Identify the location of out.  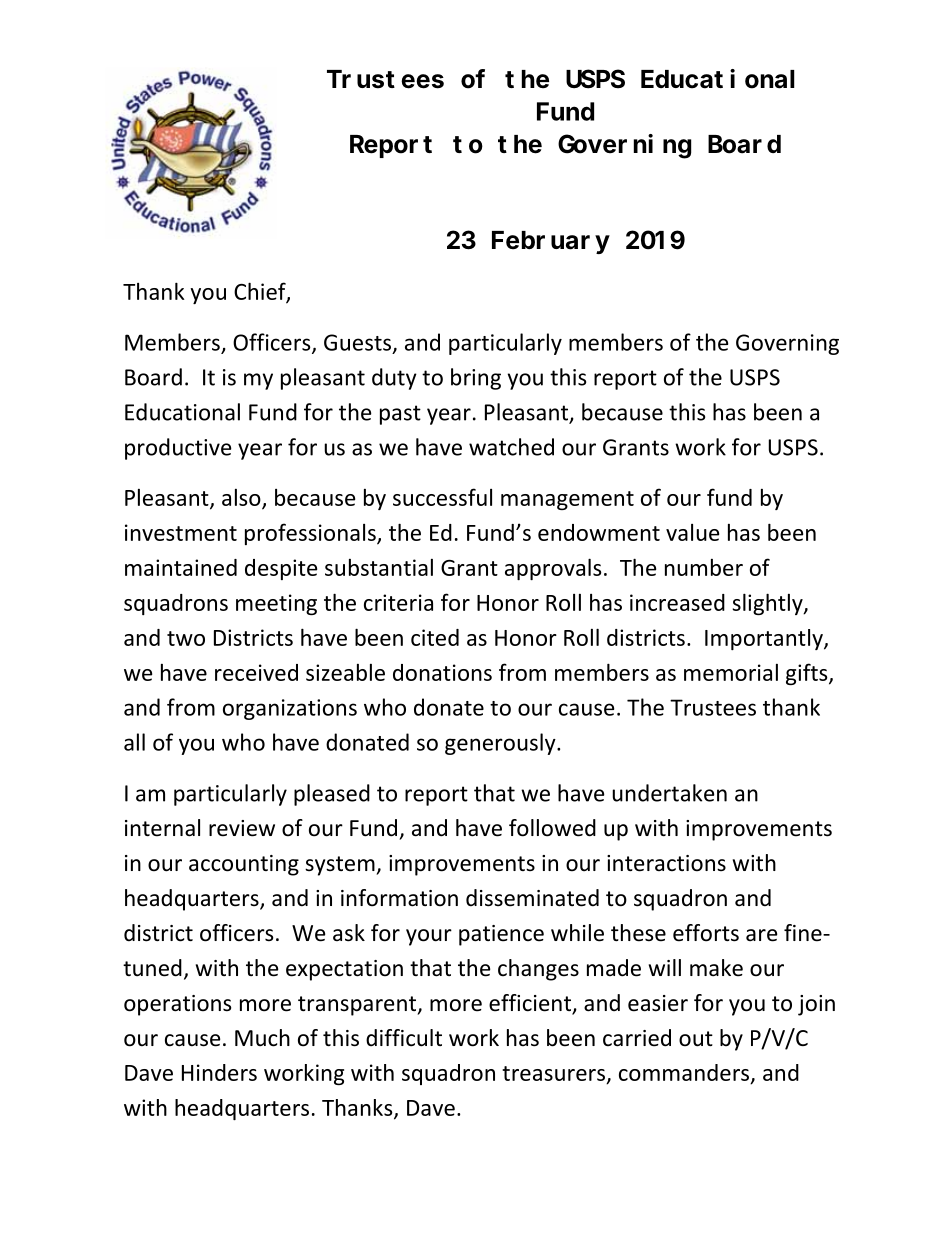
(696, 1039).
